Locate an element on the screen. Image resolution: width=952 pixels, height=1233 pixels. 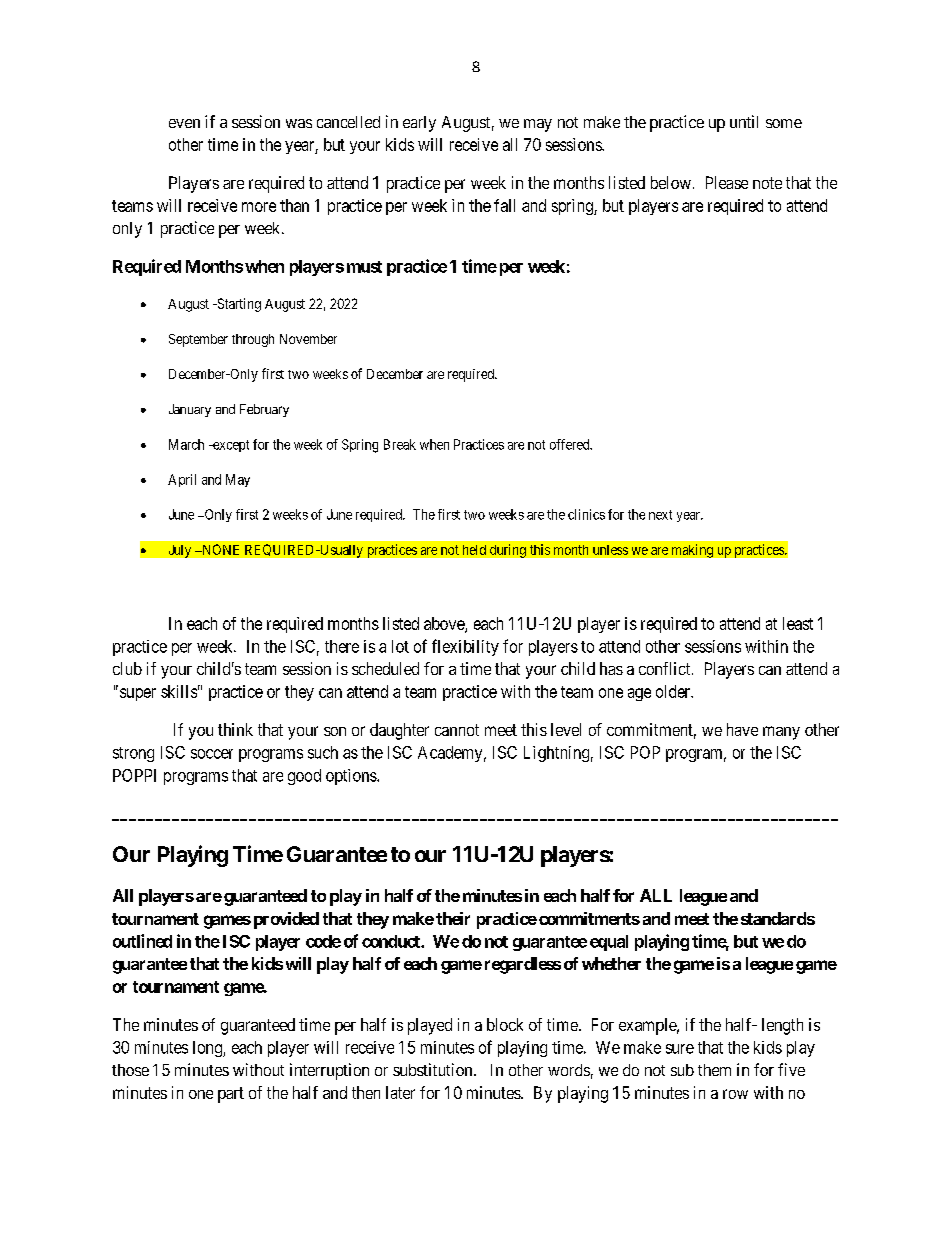
even is located at coordinates (184, 123).
